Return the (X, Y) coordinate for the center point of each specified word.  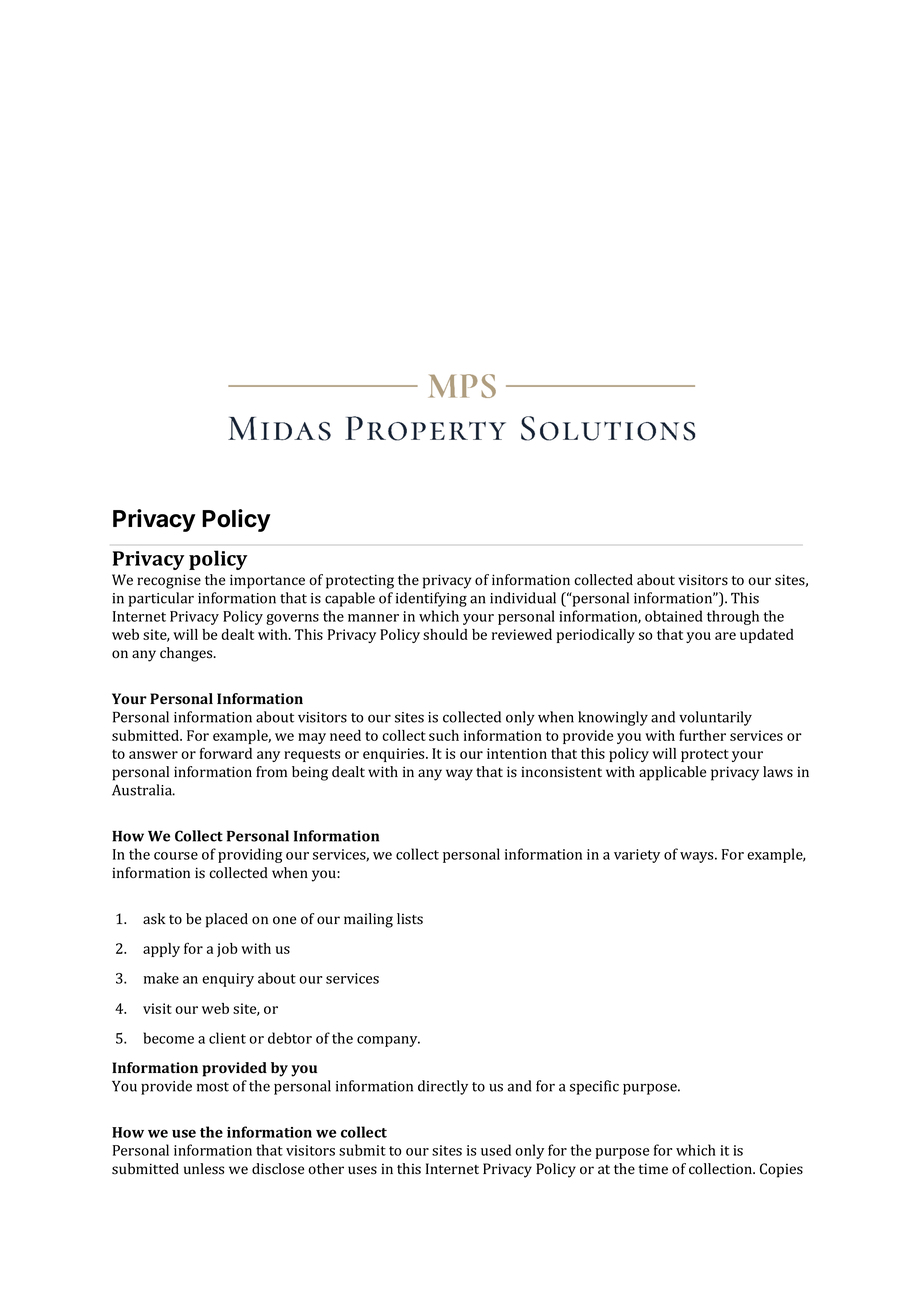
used (496, 1150)
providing (250, 855)
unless (204, 1169)
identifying (431, 599)
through (733, 617)
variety (637, 856)
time (653, 1168)
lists (410, 919)
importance (267, 581)
